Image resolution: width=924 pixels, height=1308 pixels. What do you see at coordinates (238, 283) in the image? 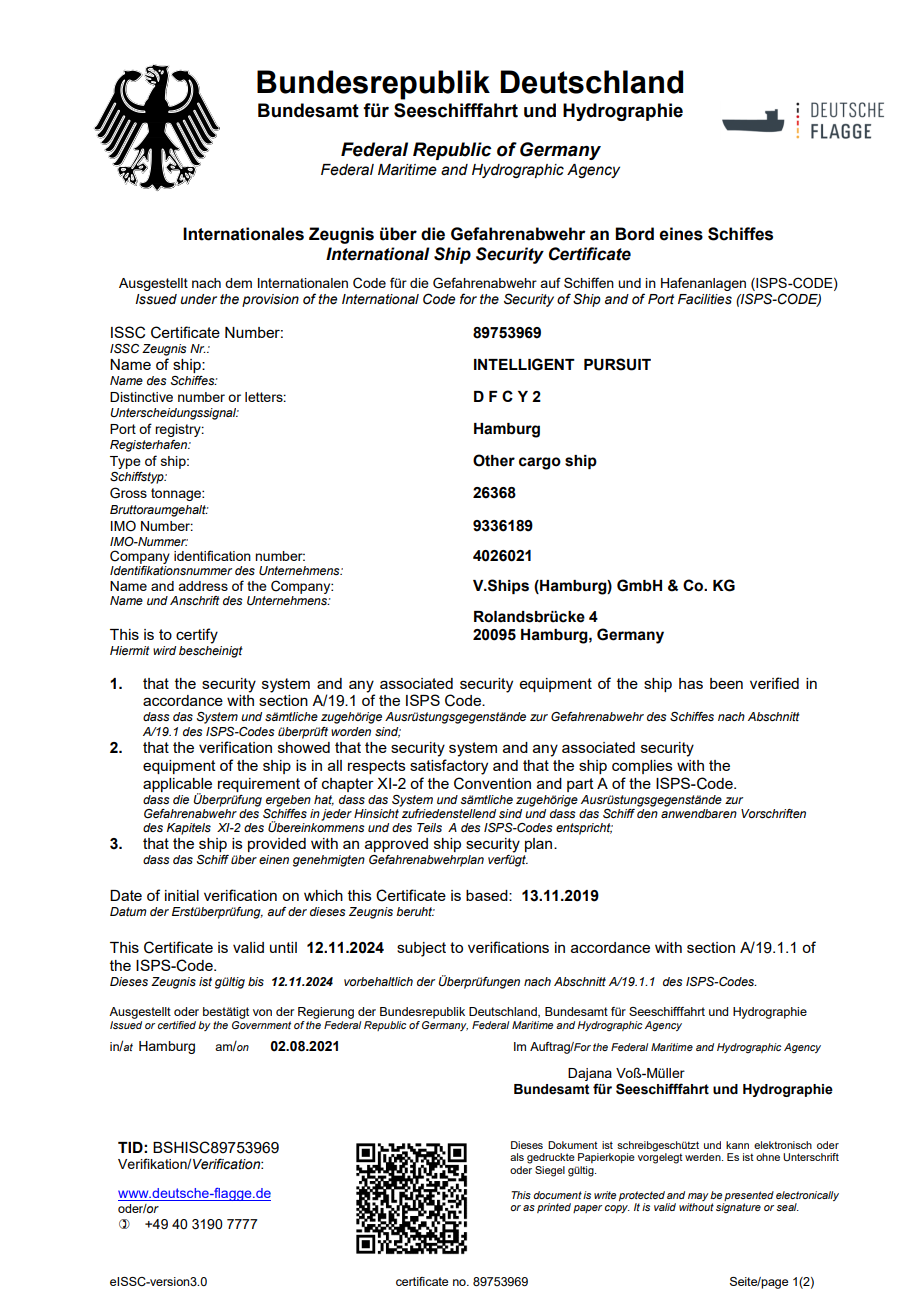
I see `dem` at bounding box center [238, 283].
